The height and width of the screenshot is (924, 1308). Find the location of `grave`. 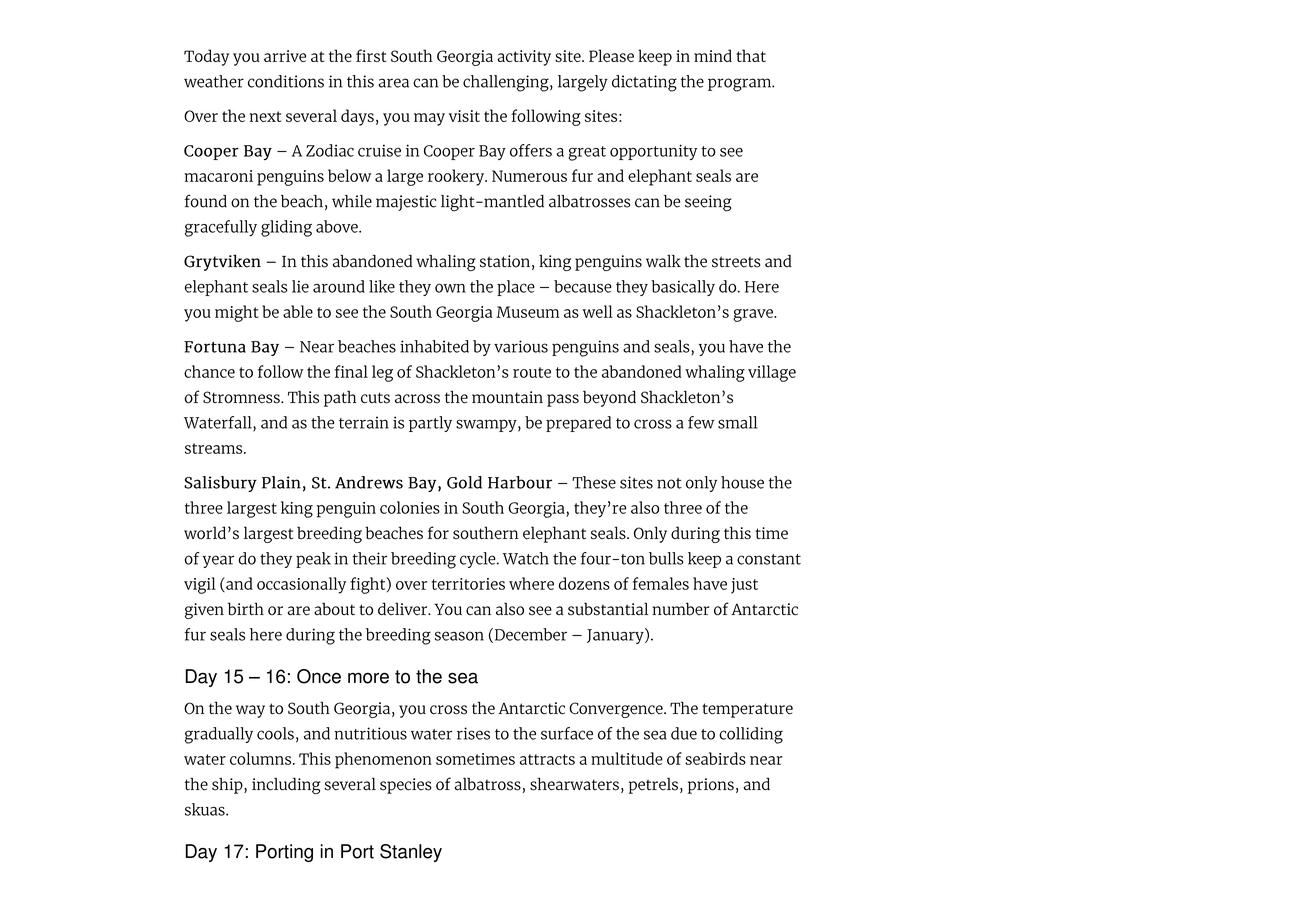

grave is located at coordinates (754, 315).
